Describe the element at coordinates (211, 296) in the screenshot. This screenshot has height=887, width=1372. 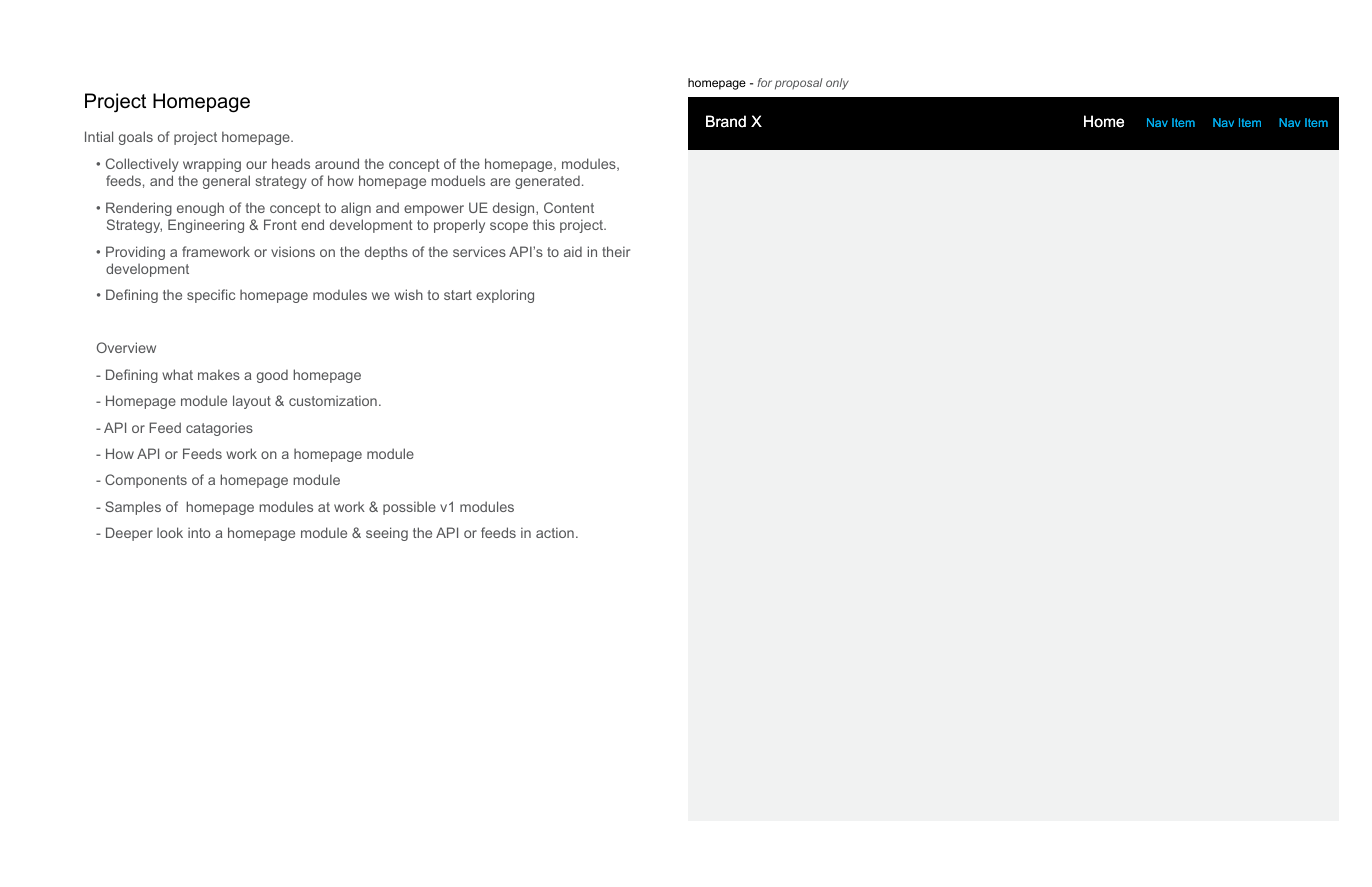
I see `specific` at that location.
